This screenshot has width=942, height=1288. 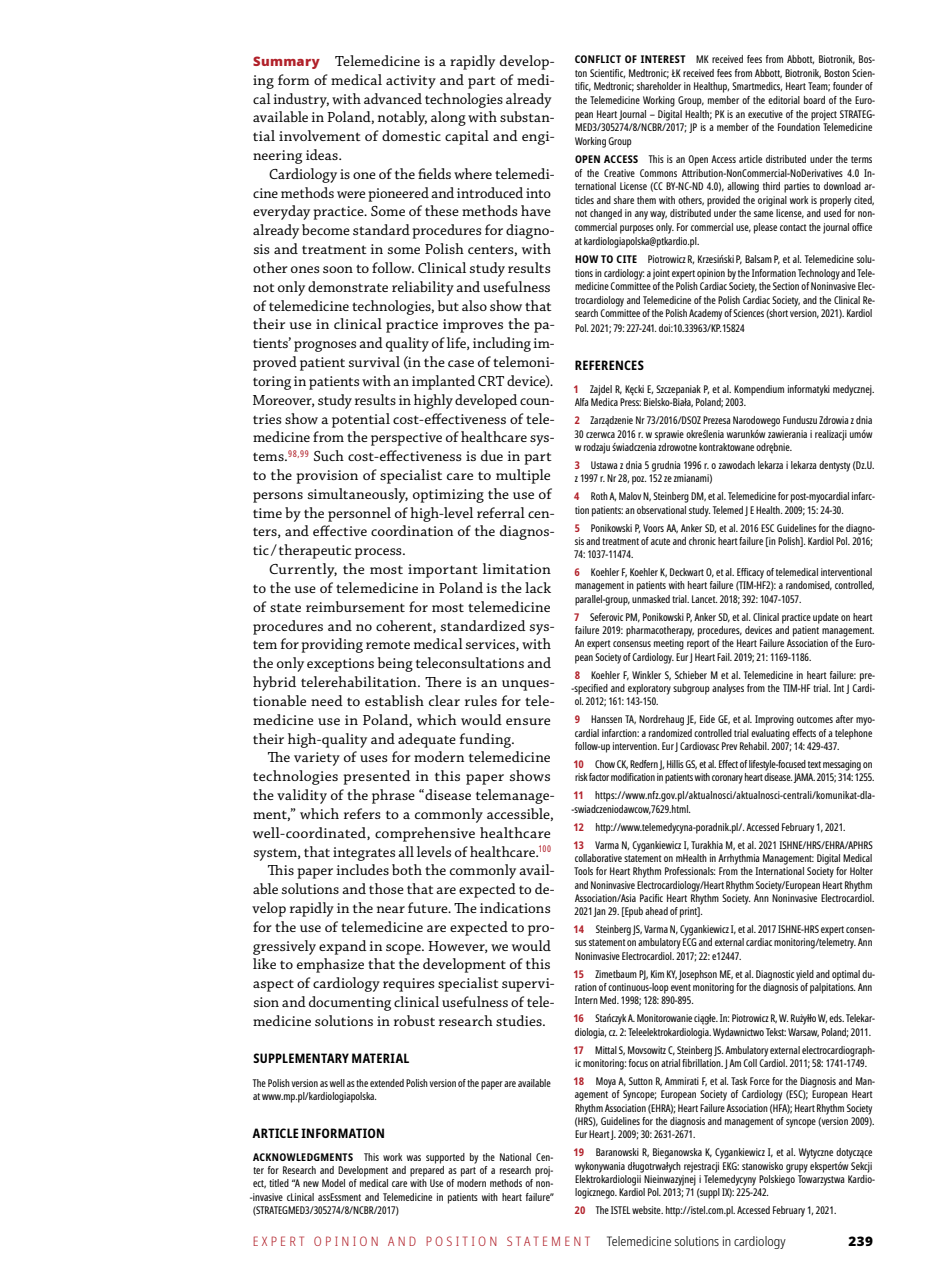 I want to click on variety, so click(x=317, y=759).
